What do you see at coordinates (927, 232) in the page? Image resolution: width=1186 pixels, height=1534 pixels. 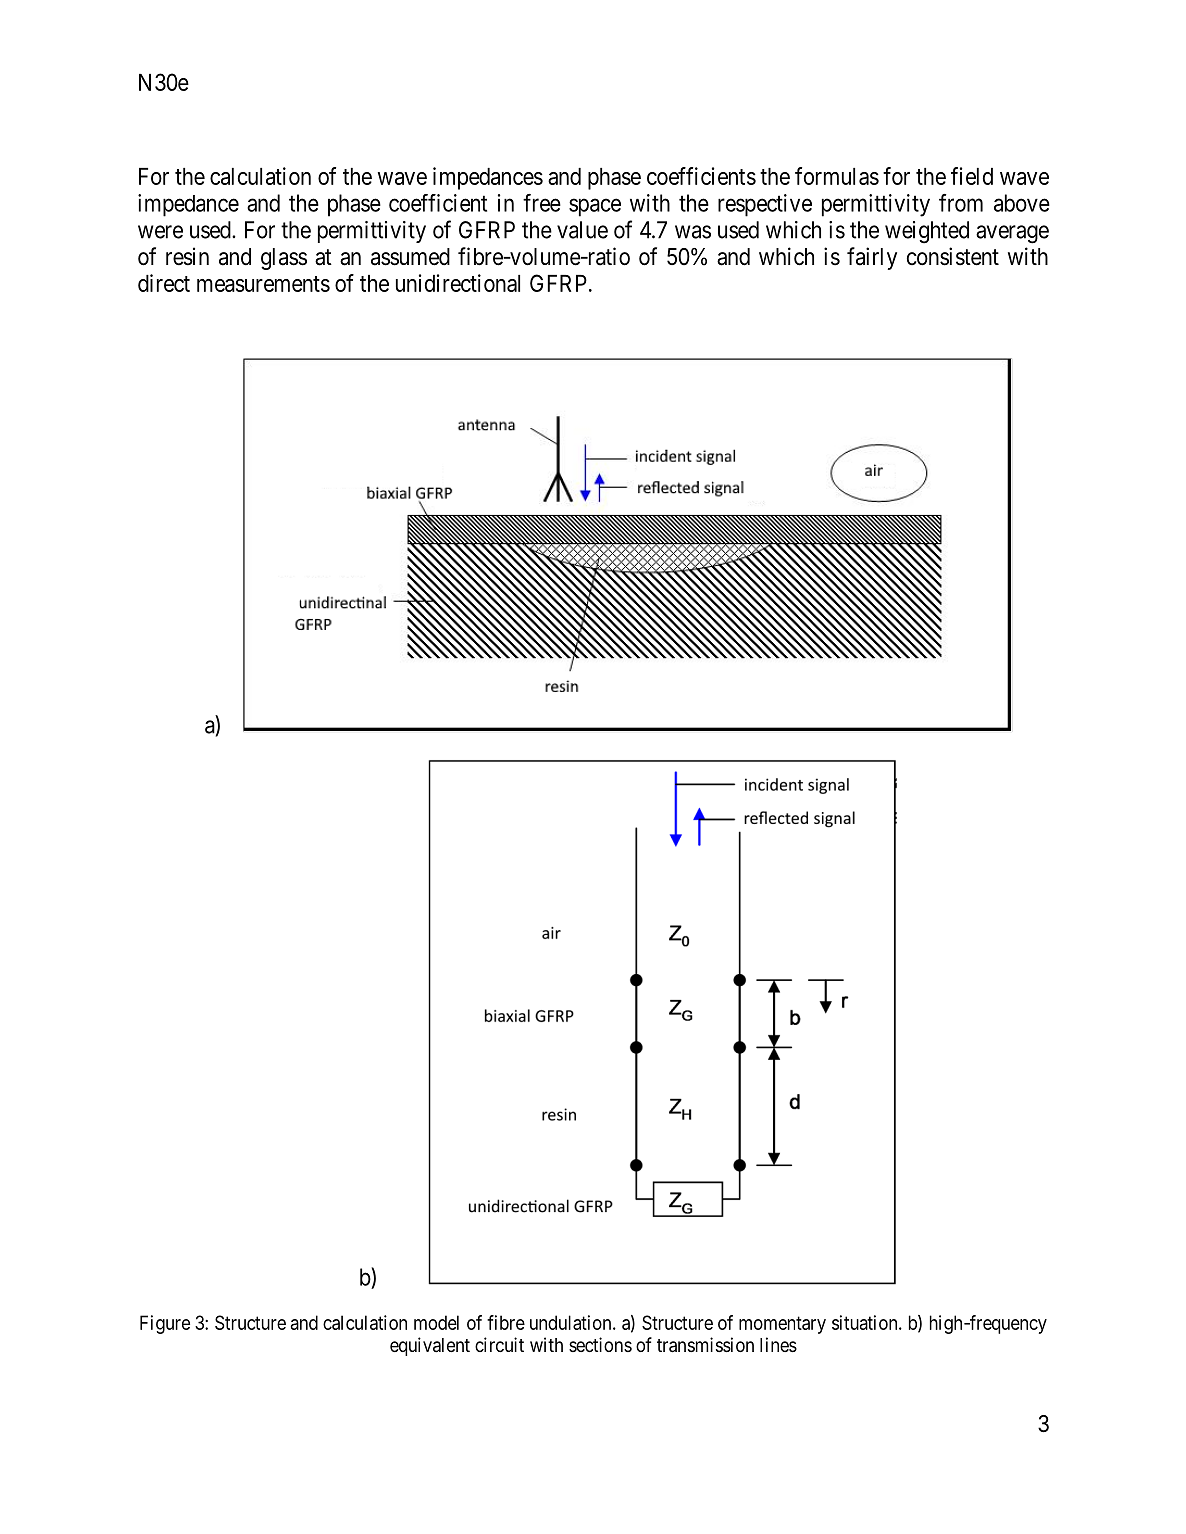 I see `weighted` at bounding box center [927, 232].
